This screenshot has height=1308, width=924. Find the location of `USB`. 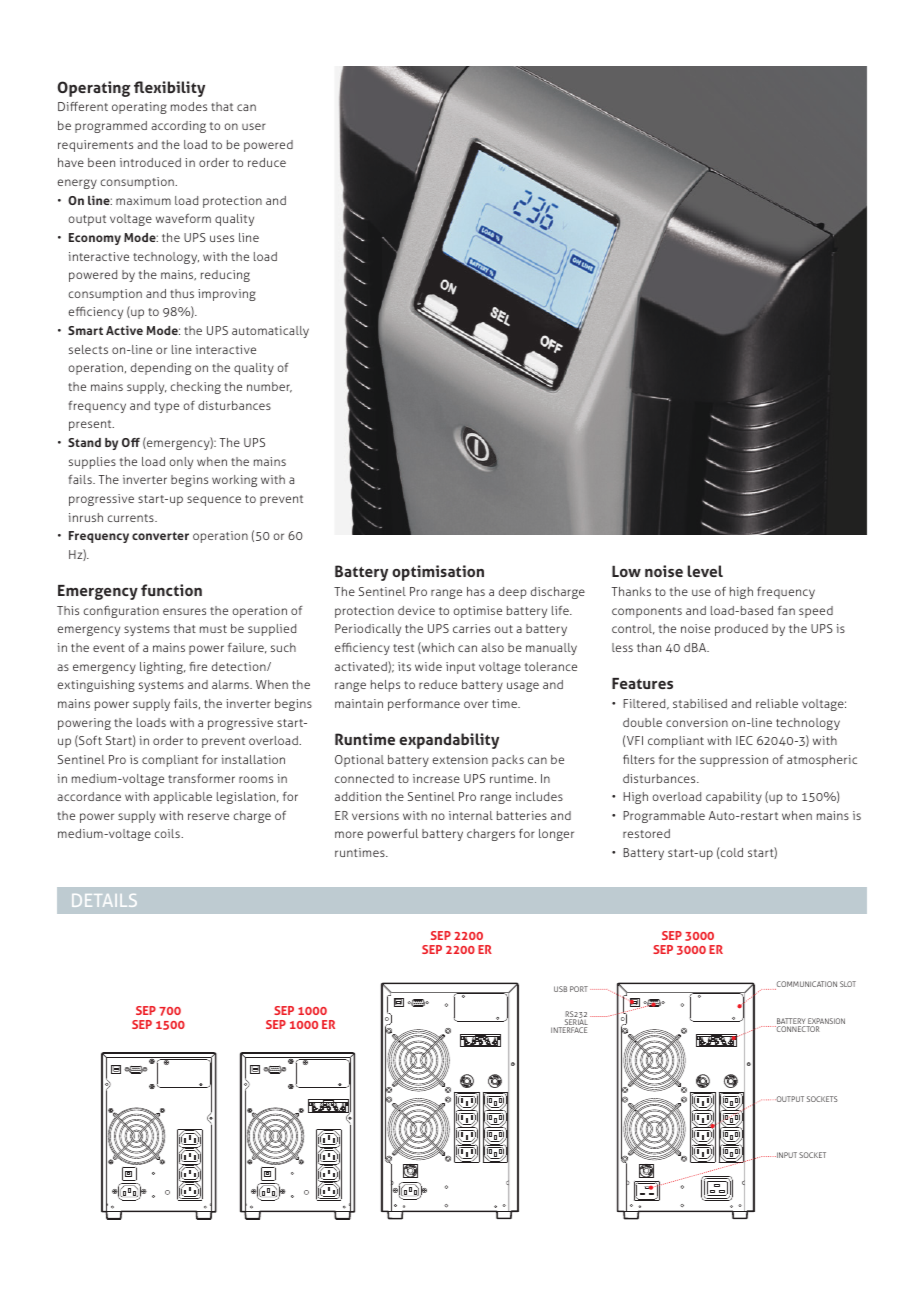

USB is located at coordinates (560, 989).
